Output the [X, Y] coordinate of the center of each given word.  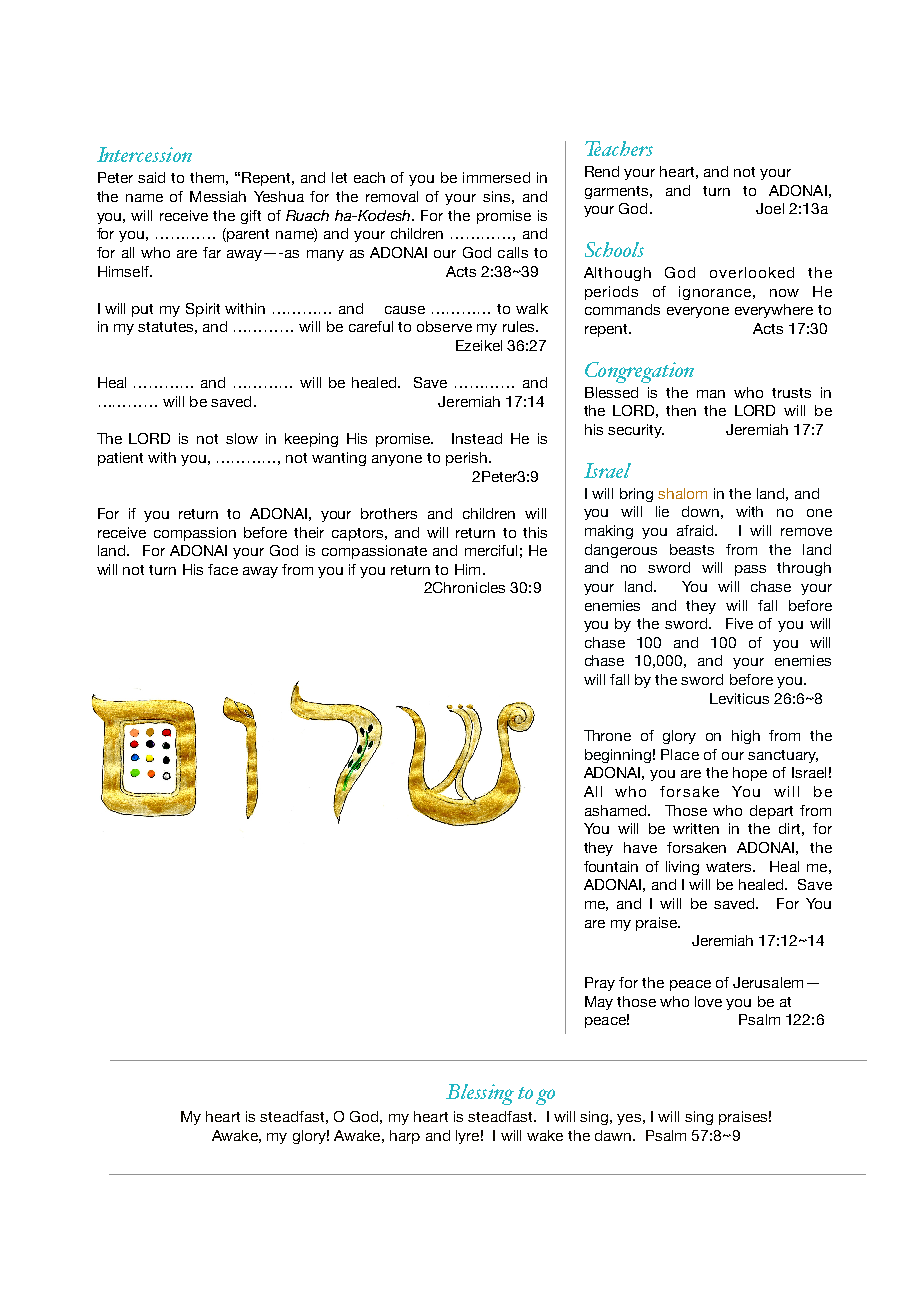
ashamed [617, 810]
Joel [770, 208]
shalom [682, 493]
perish [466, 459]
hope [750, 774]
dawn [614, 1135]
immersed [496, 177]
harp [405, 1137]
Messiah [218, 196]
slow [242, 438]
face [223, 569]
